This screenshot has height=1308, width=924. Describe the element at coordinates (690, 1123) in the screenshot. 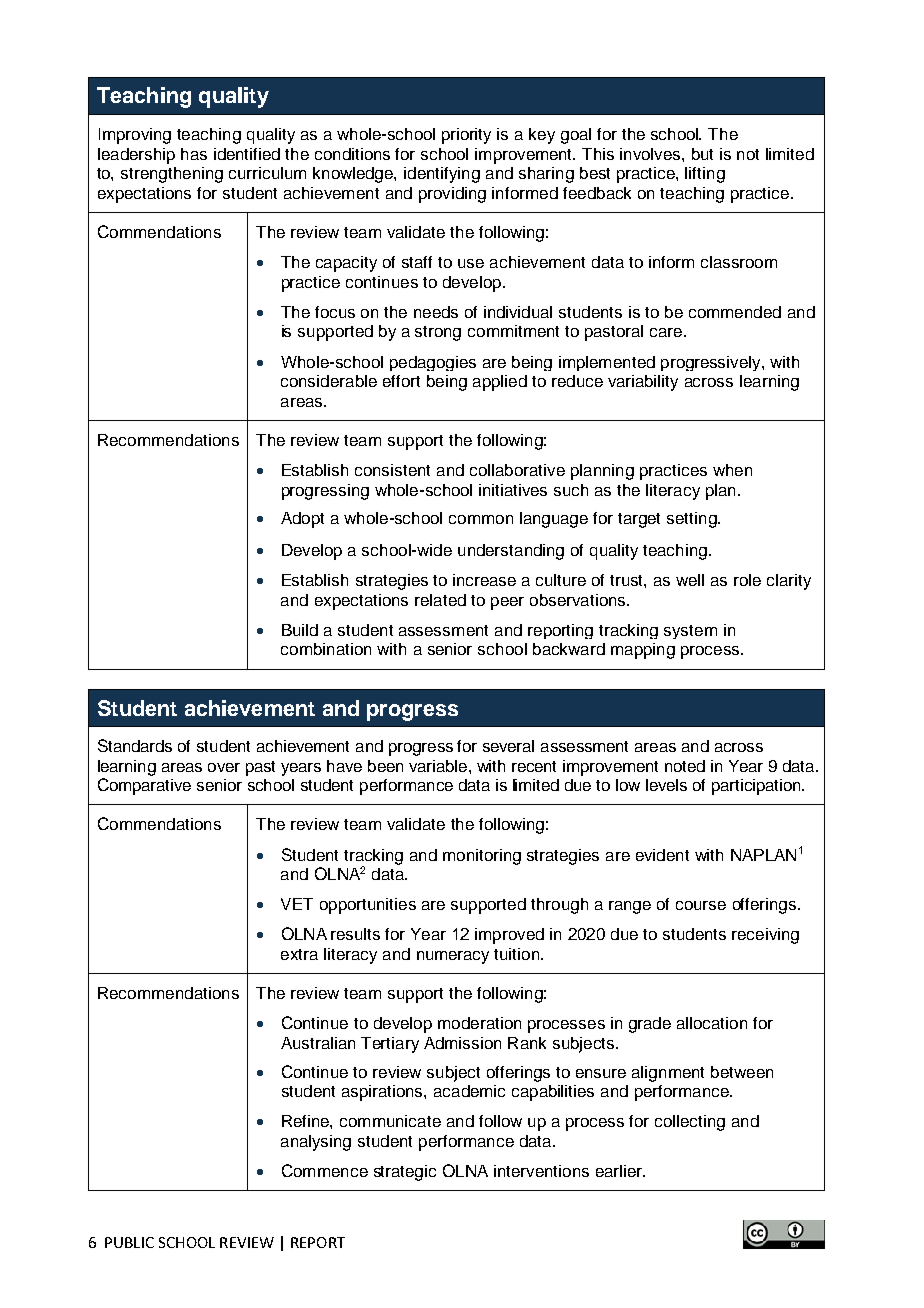

I see `collecting` at that location.
